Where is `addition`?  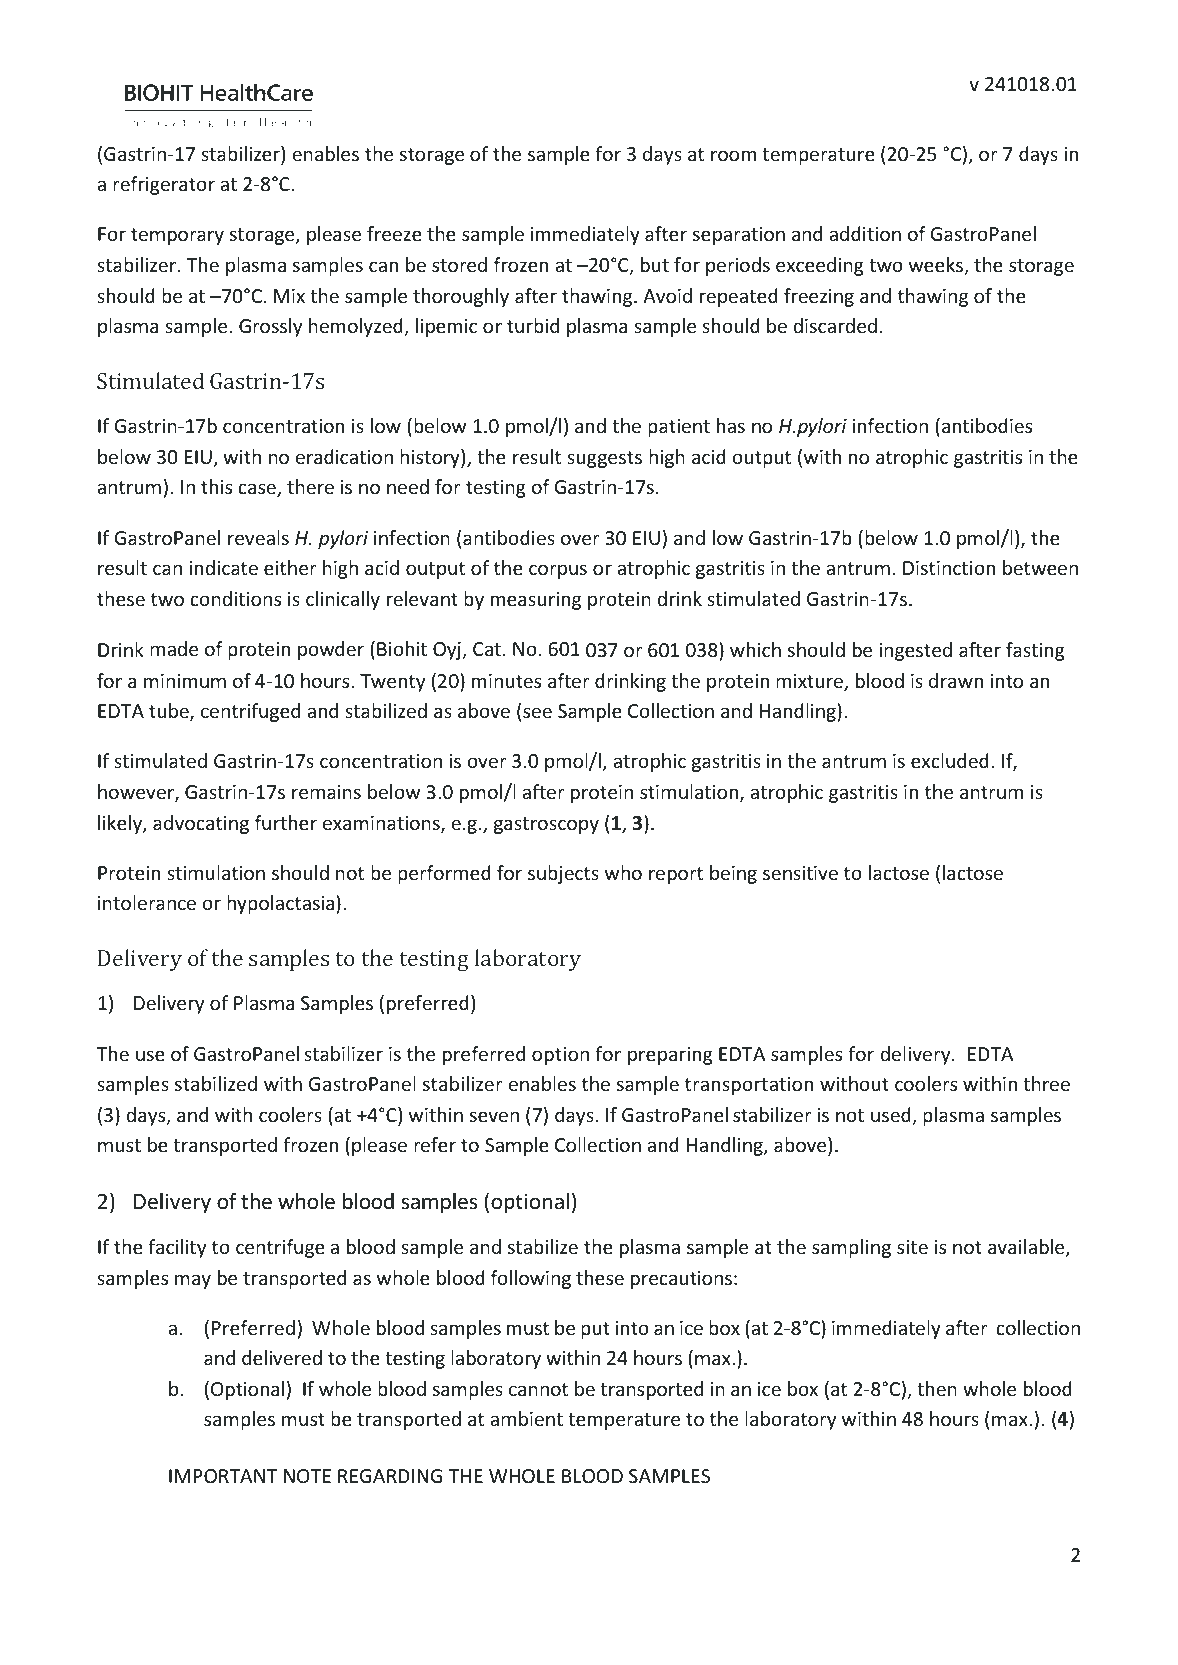
addition is located at coordinates (865, 233).
